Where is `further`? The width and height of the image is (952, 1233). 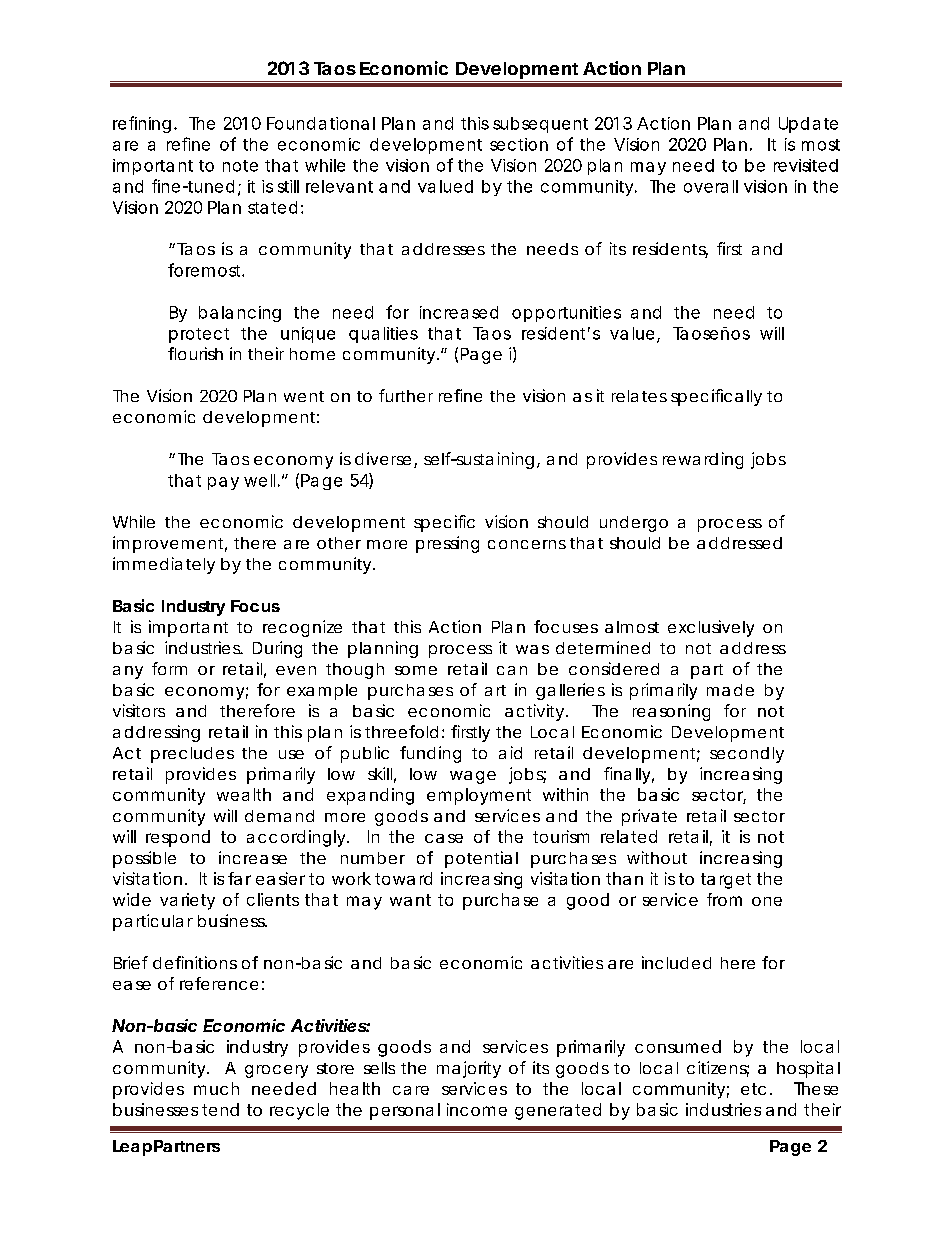 further is located at coordinates (406, 395).
